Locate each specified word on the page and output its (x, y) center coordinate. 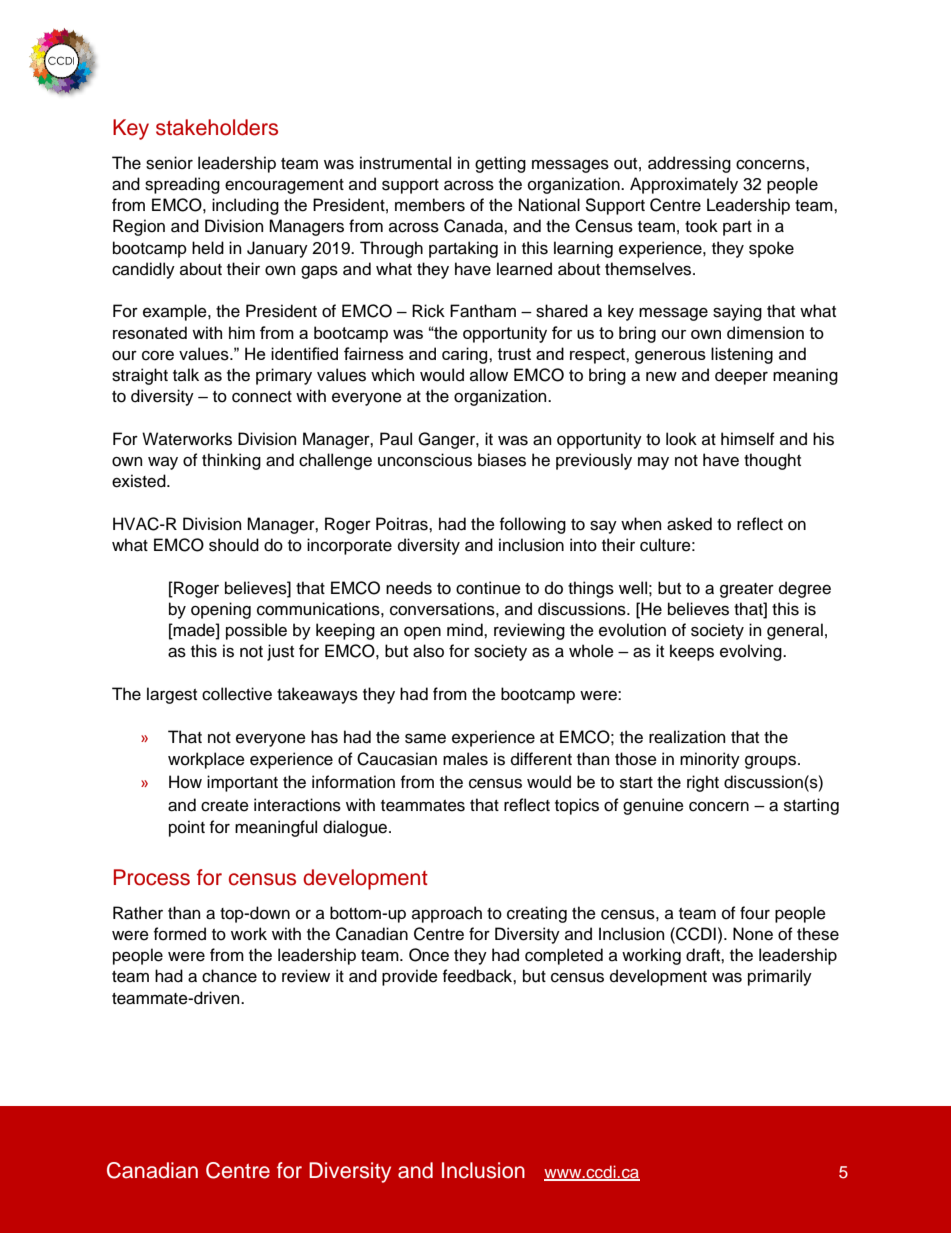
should (234, 545)
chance (229, 976)
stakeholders (217, 127)
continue (488, 588)
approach (447, 914)
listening (742, 355)
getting (500, 164)
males (465, 759)
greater (747, 590)
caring (466, 355)
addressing (689, 164)
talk (186, 375)
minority (710, 760)
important (242, 783)
